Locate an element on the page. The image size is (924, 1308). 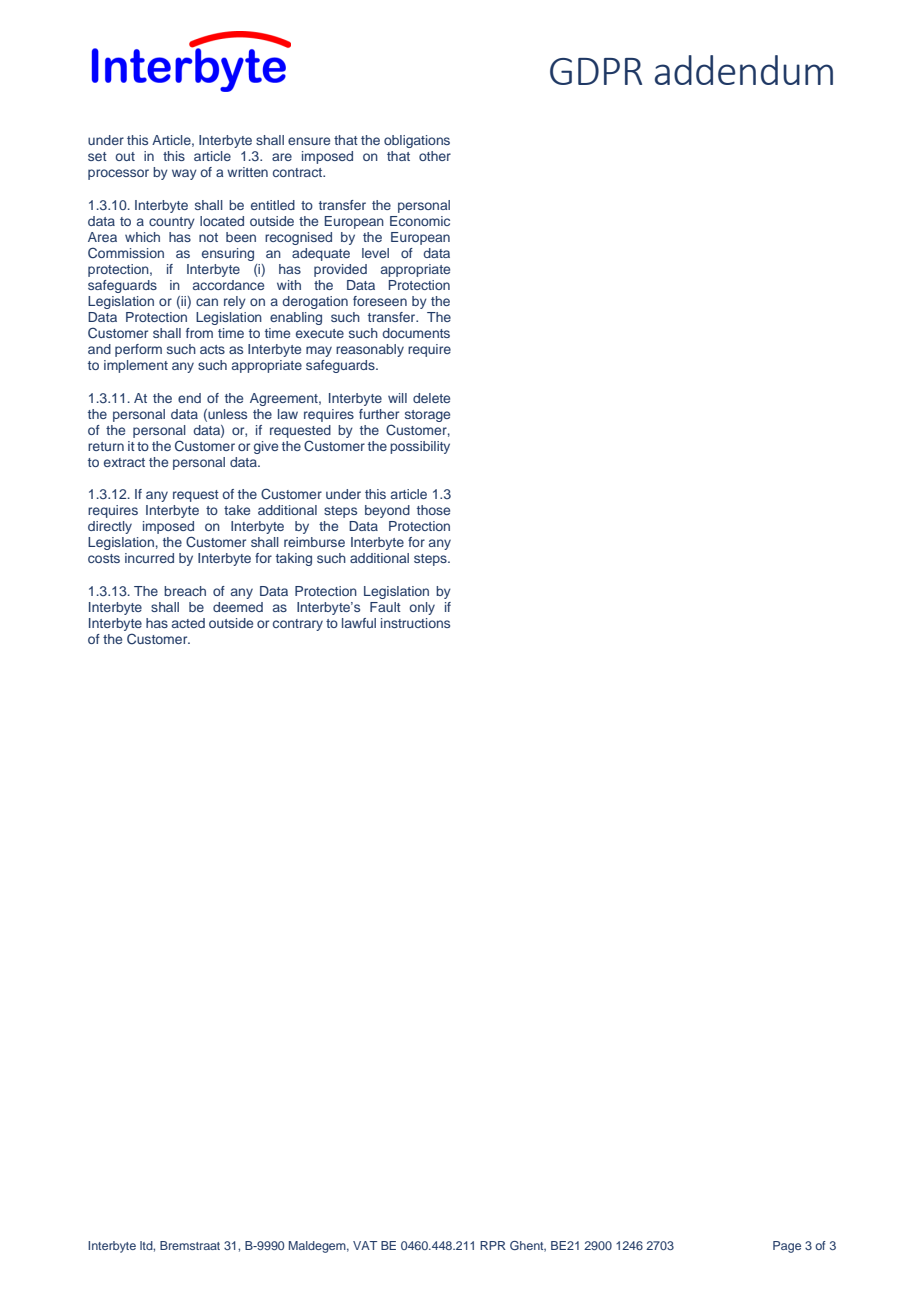
acted is located at coordinates (188, 623).
